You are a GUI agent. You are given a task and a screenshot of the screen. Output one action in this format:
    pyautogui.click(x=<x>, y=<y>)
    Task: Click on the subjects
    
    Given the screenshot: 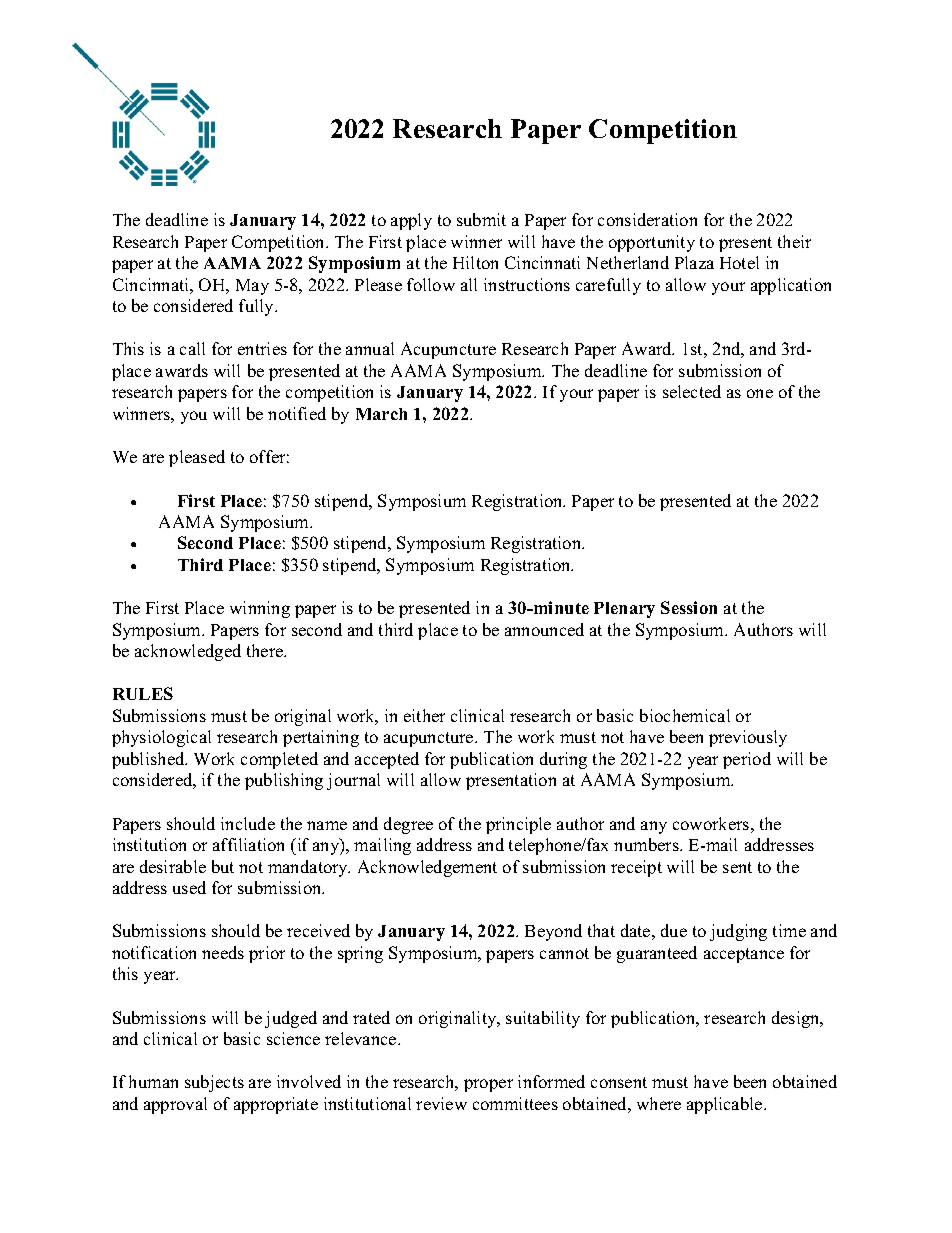 What is the action you would take?
    pyautogui.click(x=214, y=1083)
